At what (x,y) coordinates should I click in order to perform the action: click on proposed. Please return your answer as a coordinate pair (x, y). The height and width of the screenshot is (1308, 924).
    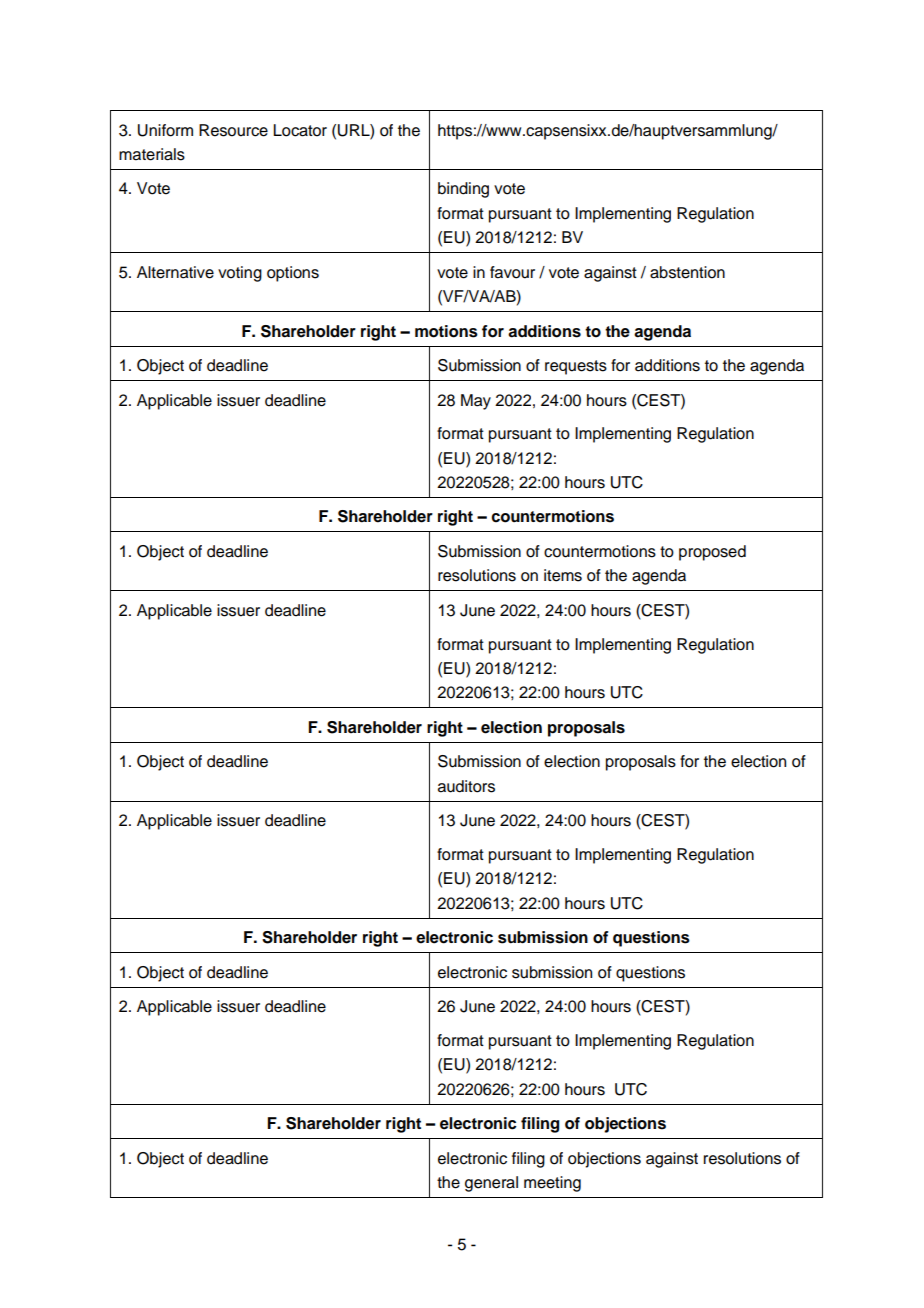
    Looking at the image, I should click on (712, 553).
